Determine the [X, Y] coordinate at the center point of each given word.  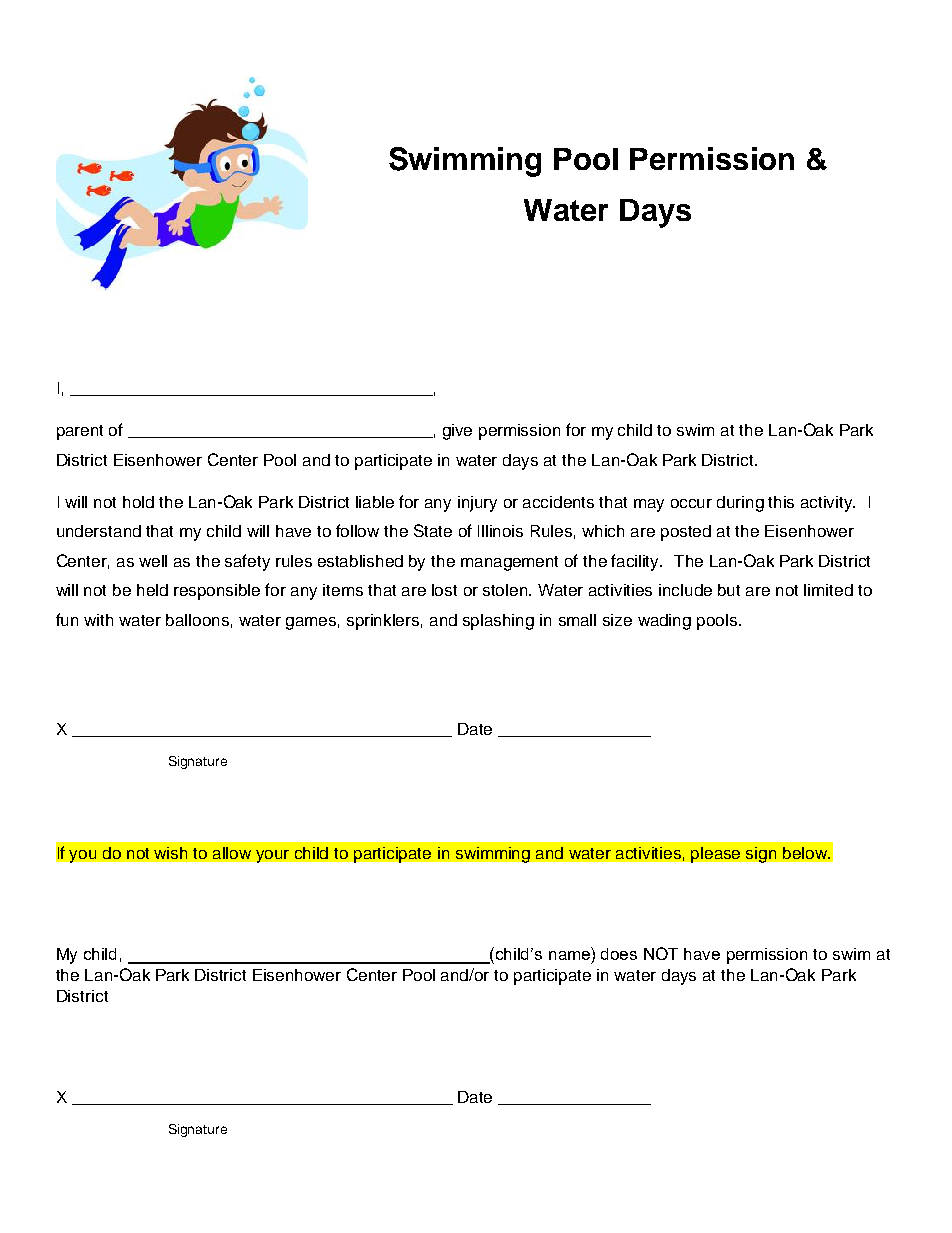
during [740, 504]
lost [444, 590]
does [619, 954]
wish [170, 853]
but [729, 590]
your [272, 856]
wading [664, 622]
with [98, 620]
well [153, 561]
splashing [498, 622]
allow [232, 853]
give [457, 432]
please [715, 855]
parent [80, 432]
